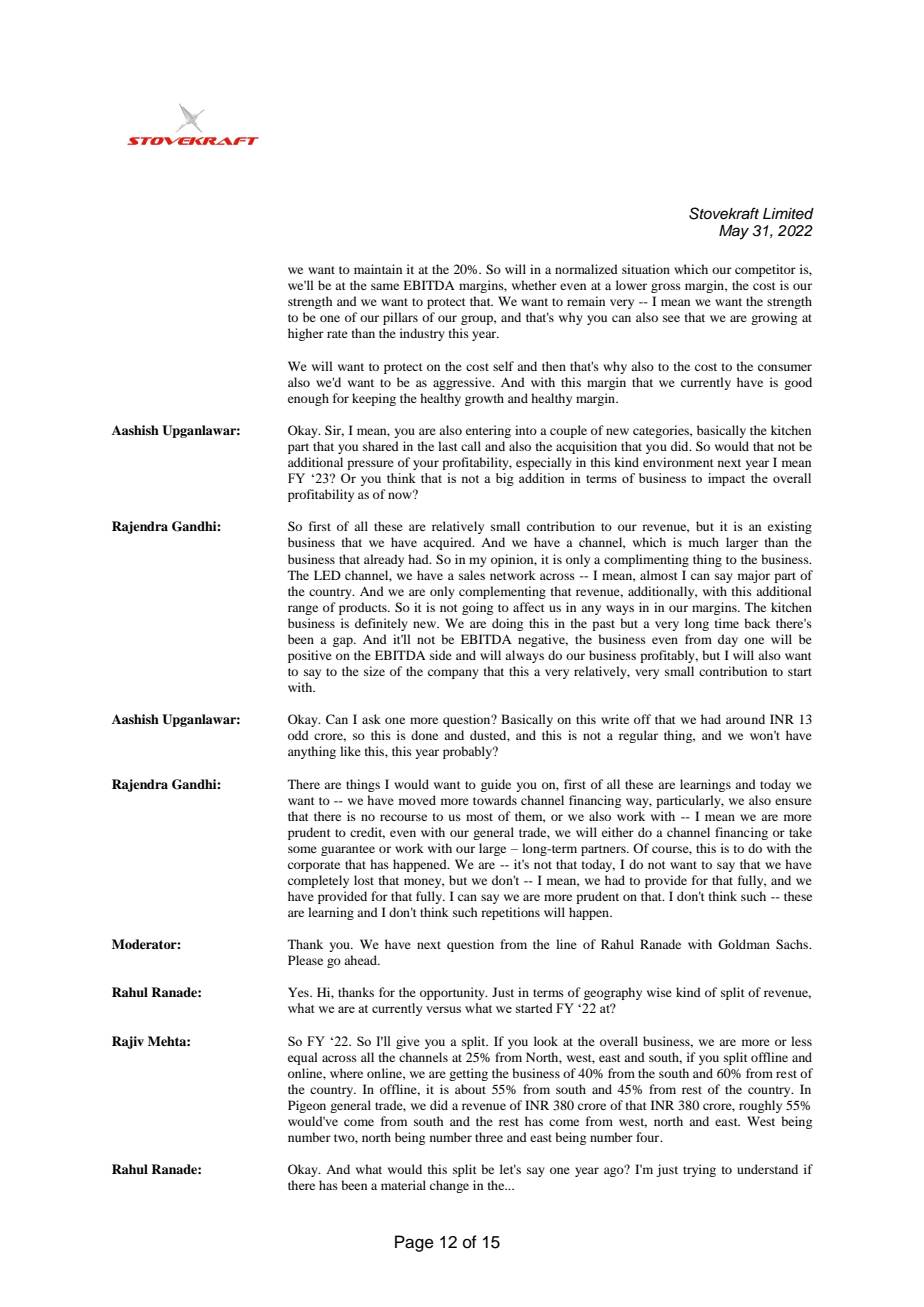  I want to click on Sir, so click(334, 431).
